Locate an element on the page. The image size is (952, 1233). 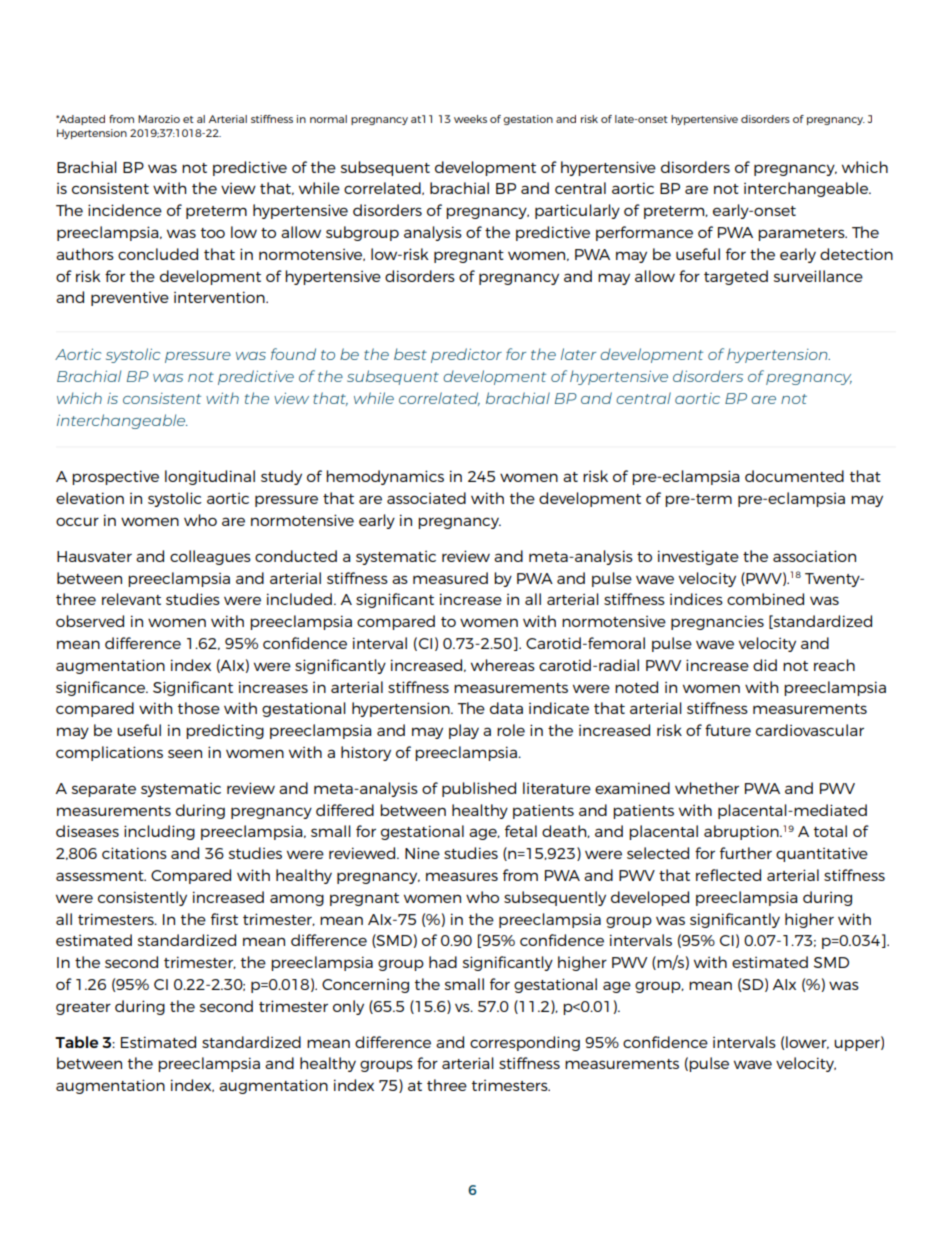
play is located at coordinates (464, 731).
